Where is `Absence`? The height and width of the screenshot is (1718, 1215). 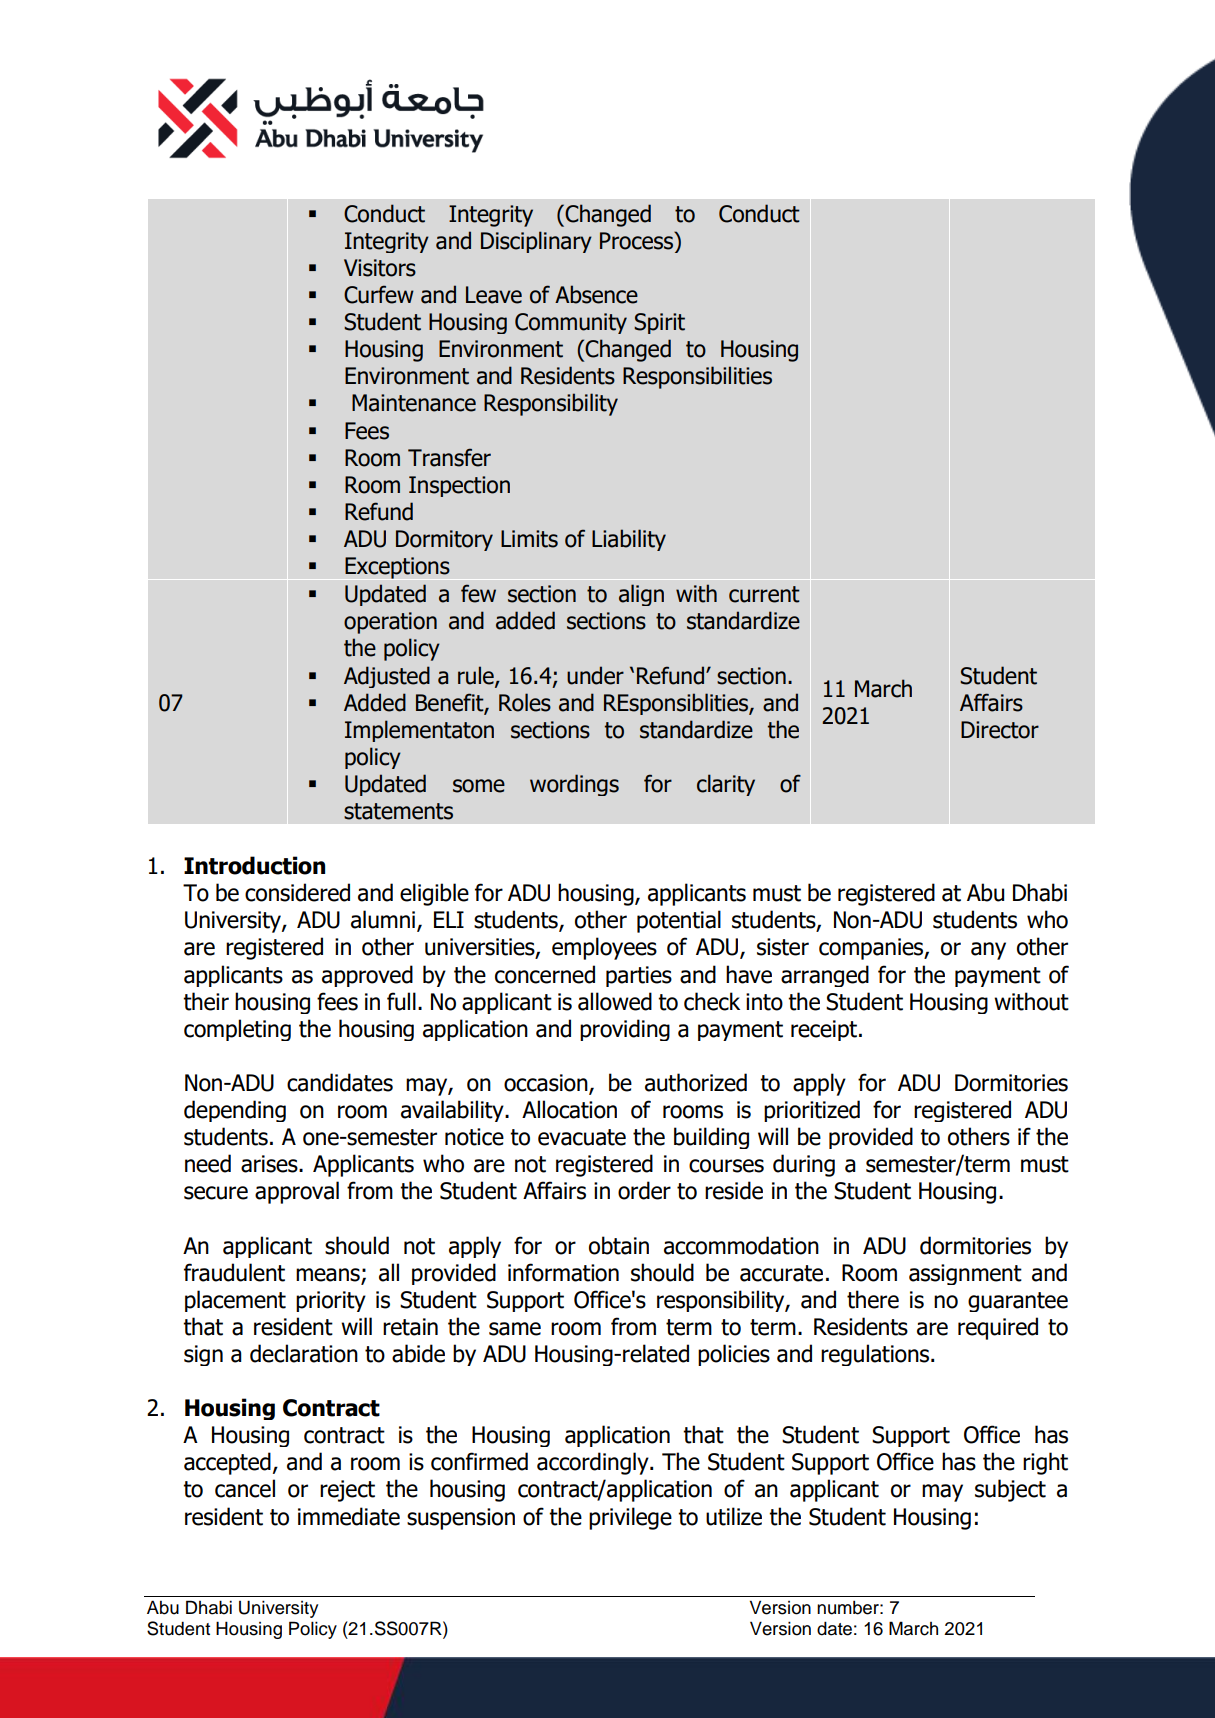 Absence is located at coordinates (596, 294).
